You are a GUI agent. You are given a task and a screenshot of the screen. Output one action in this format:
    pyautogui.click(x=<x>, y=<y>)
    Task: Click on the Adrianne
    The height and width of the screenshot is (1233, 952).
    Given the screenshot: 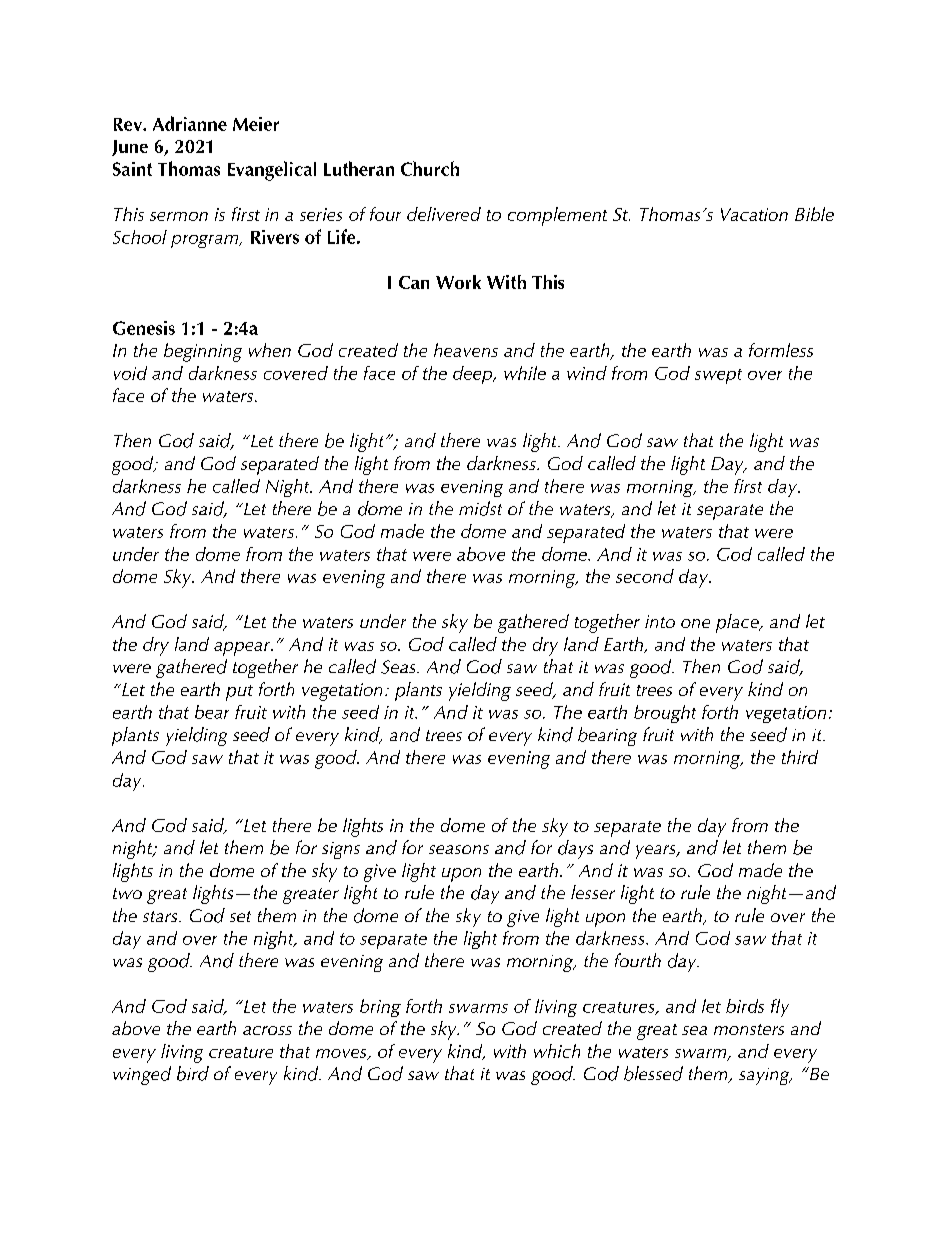 What is the action you would take?
    pyautogui.click(x=190, y=123)
